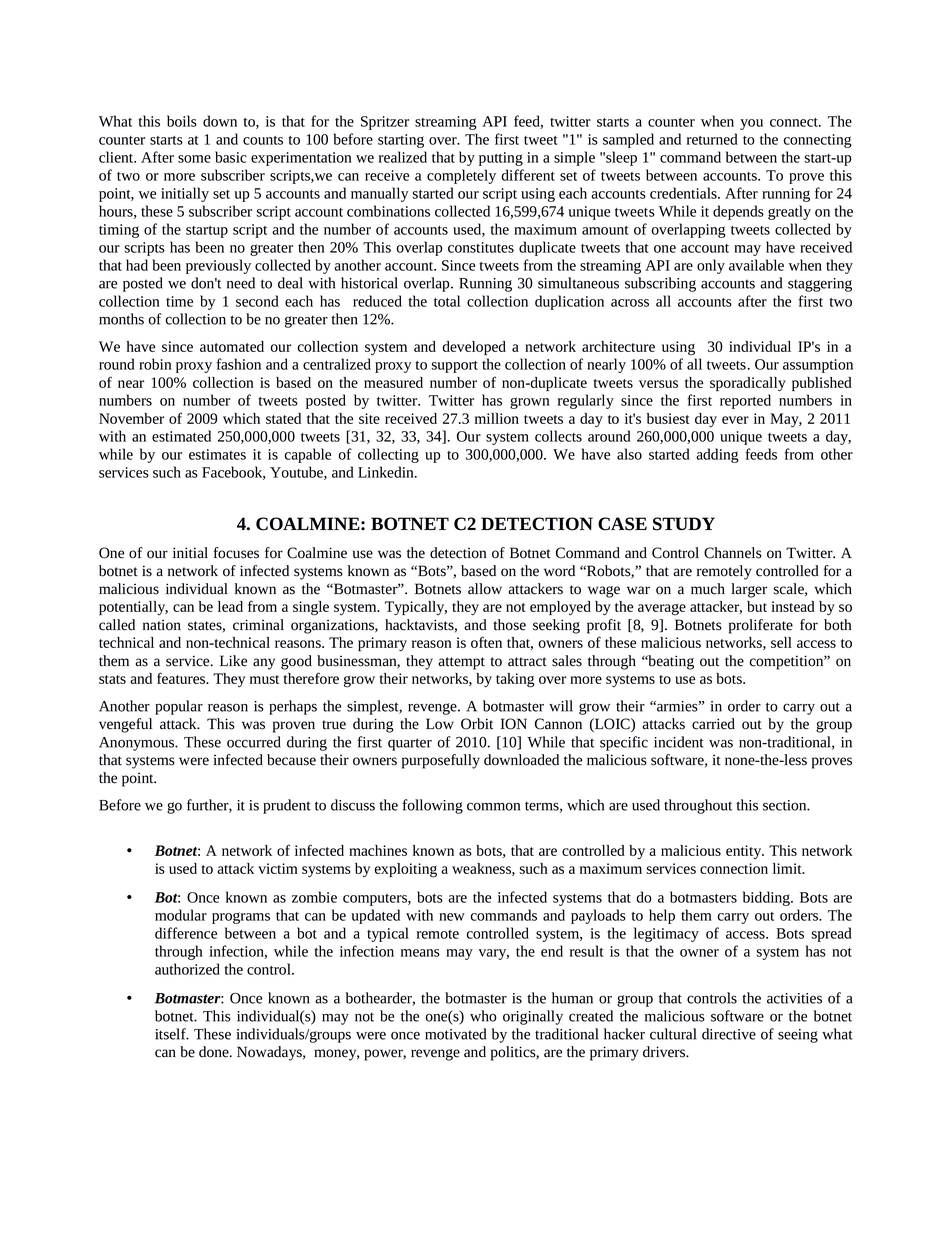 This page has width=952, height=1233. I want to click on done, so click(215, 1052).
